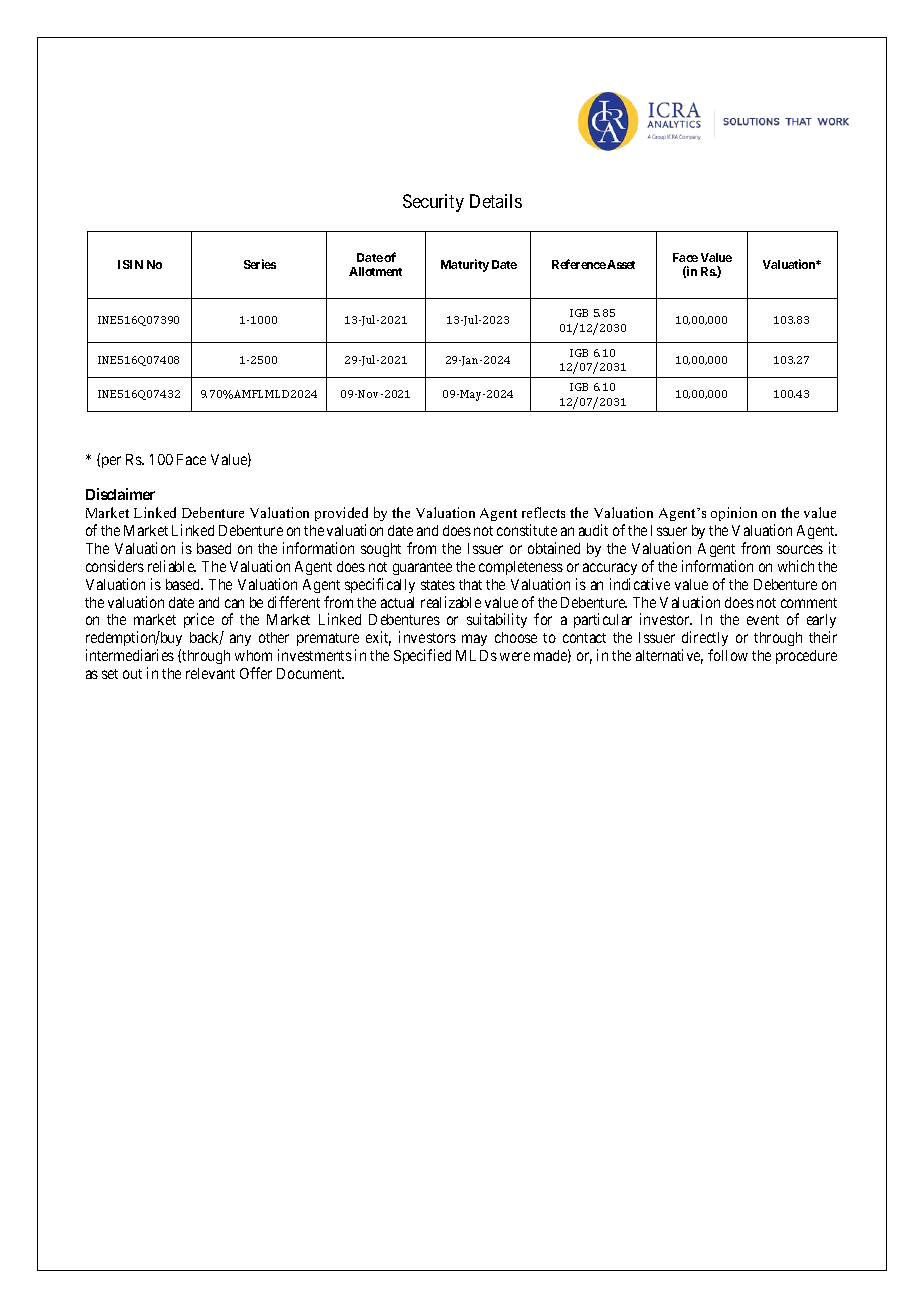 This document has height=1308, width=924. What do you see at coordinates (130, 264) in the document?
I see `ISIN` at bounding box center [130, 264].
